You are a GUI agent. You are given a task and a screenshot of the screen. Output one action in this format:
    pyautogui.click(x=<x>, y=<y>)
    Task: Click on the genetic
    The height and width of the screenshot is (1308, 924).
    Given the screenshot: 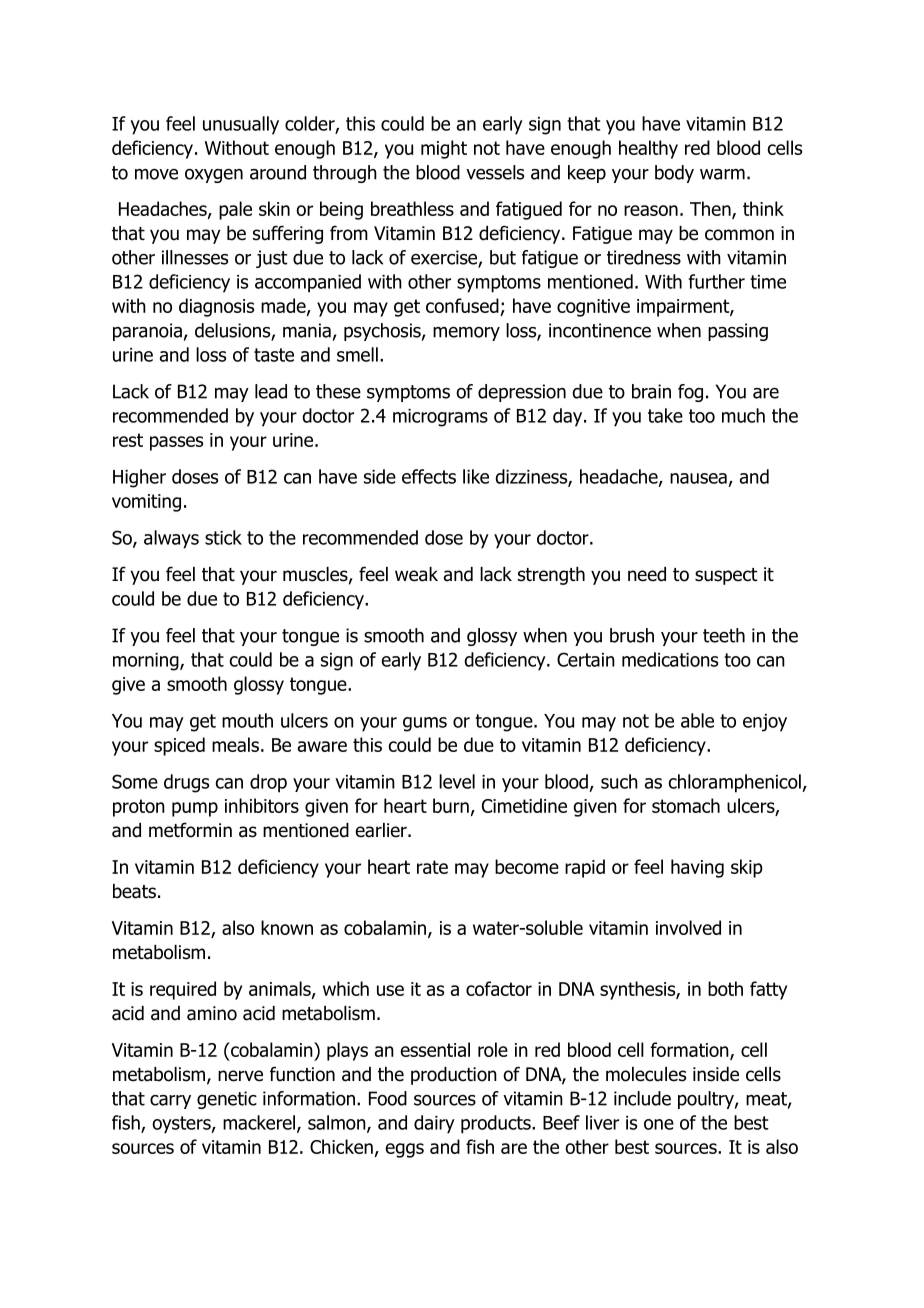 What is the action you would take?
    pyautogui.click(x=227, y=1100)
